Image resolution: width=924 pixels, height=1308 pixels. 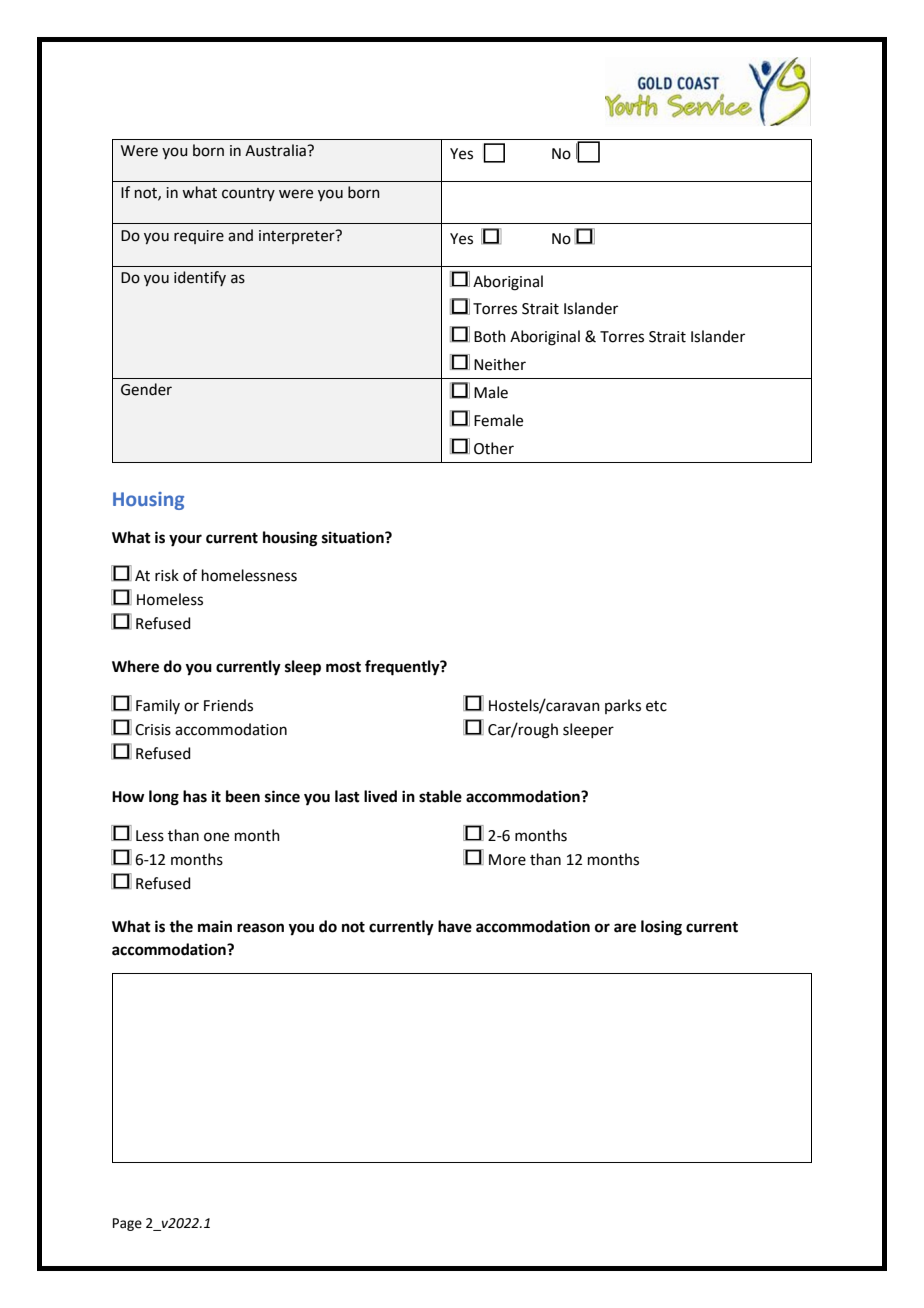 I want to click on interpreter, so click(x=298, y=237).
